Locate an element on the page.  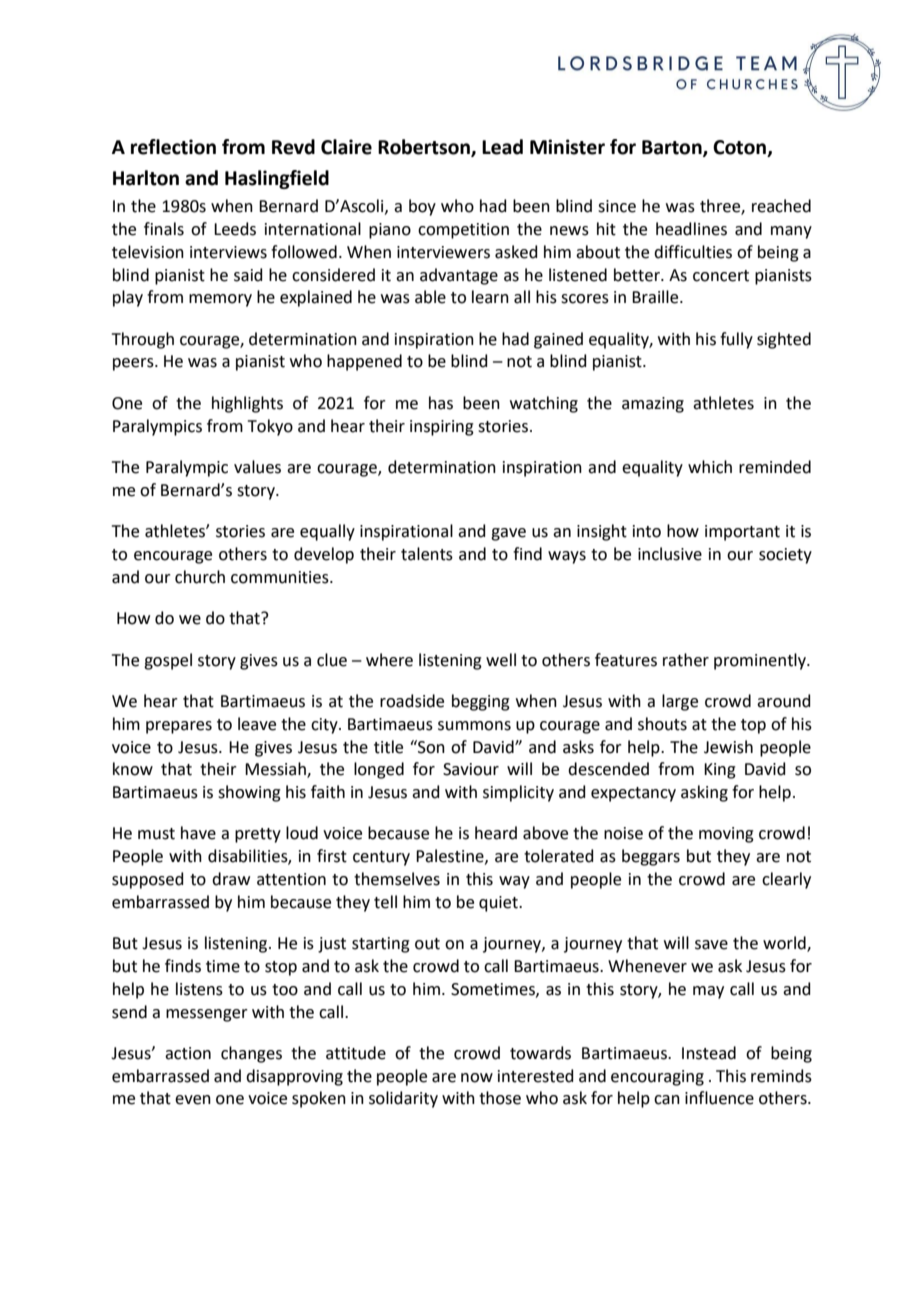
well is located at coordinates (501, 660).
